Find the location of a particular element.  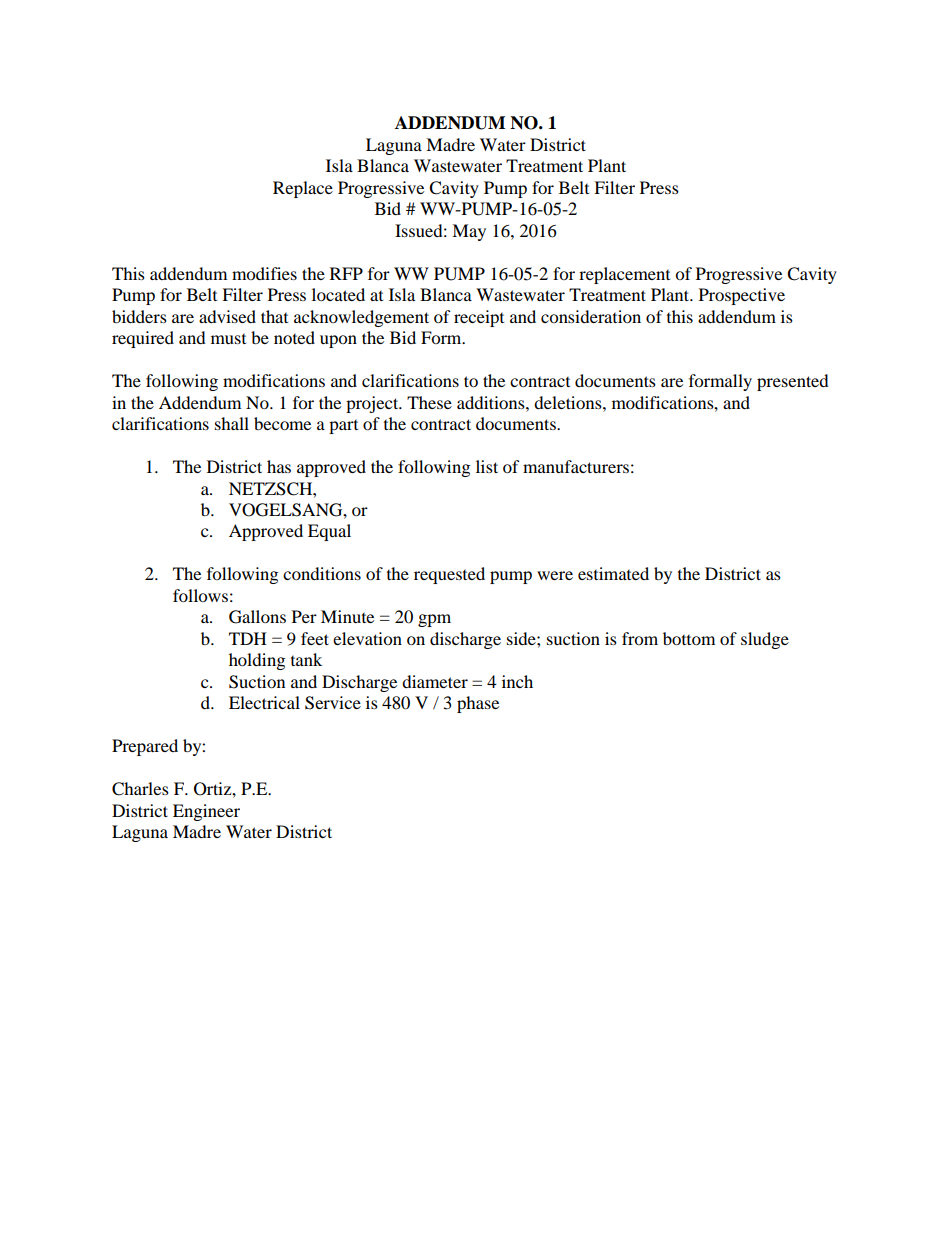

modifies is located at coordinates (264, 273).
